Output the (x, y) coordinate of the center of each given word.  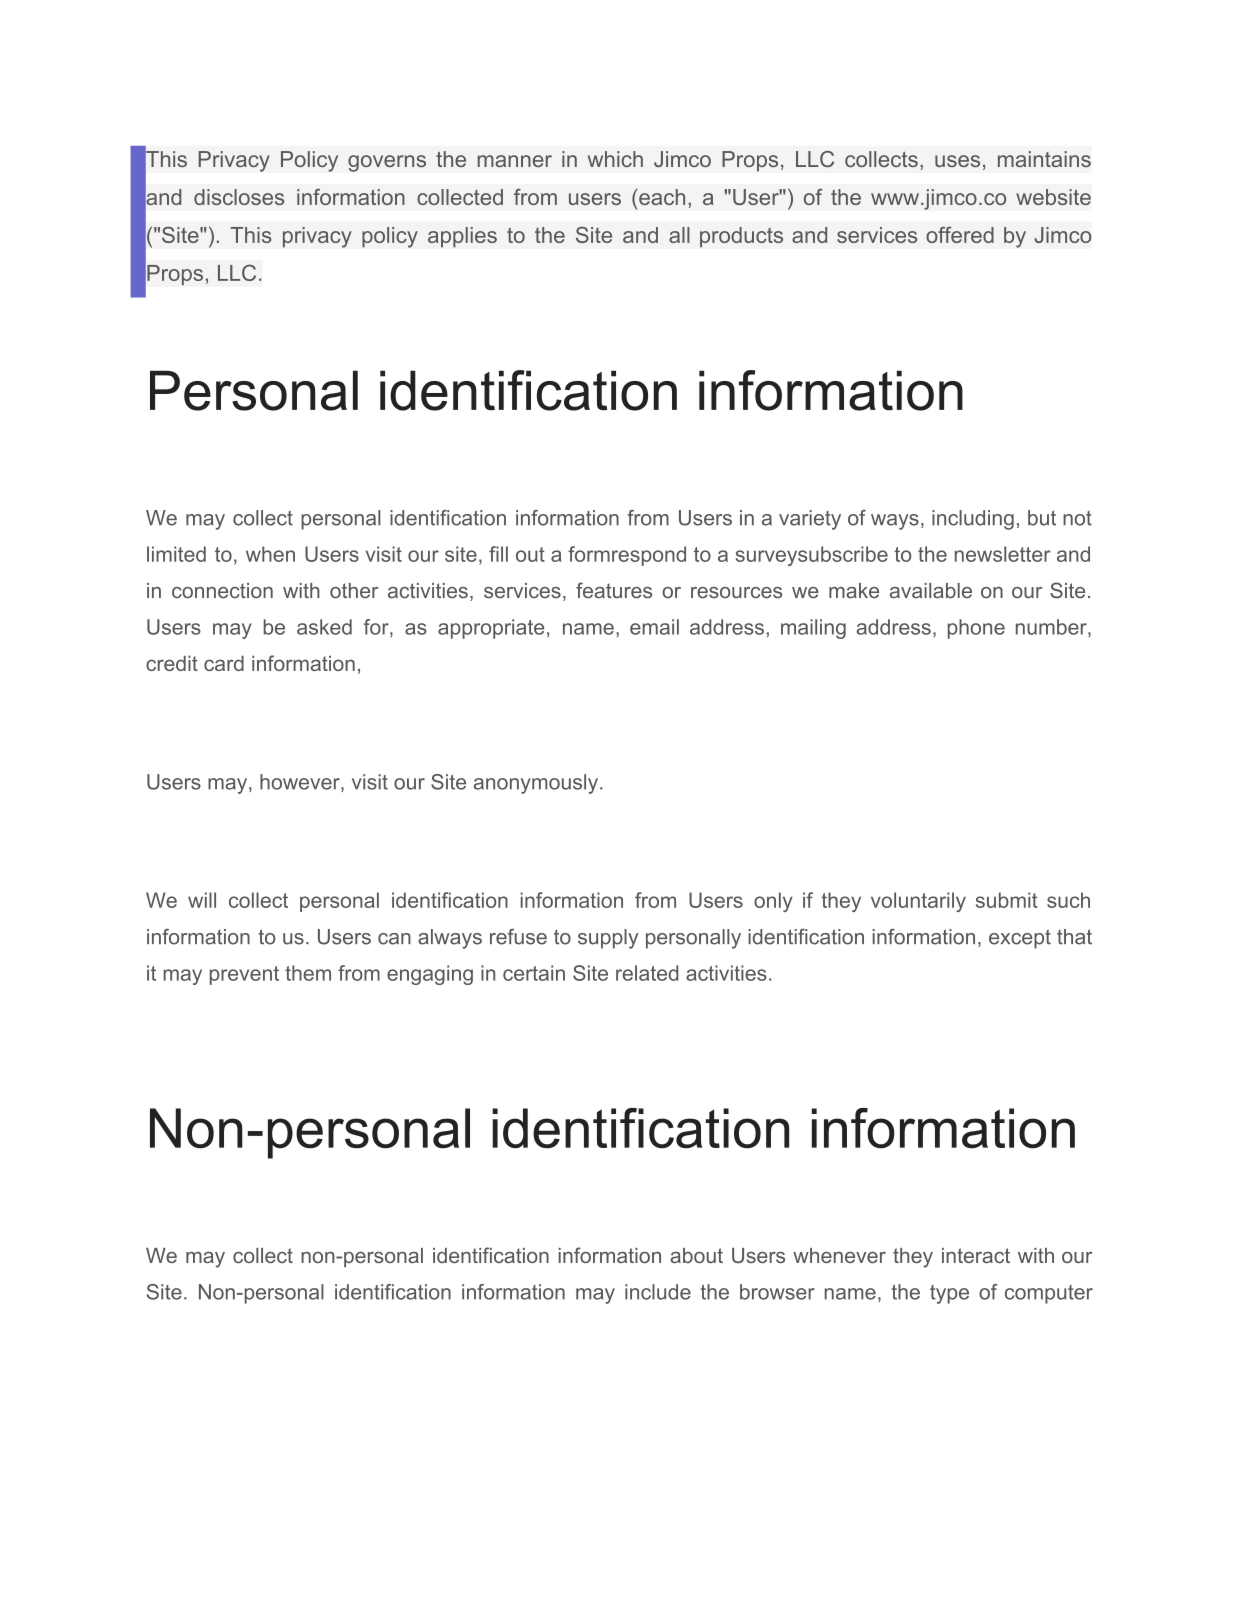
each (662, 197)
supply (608, 939)
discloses (239, 197)
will (202, 900)
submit (1007, 900)
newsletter (1003, 554)
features (614, 590)
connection (222, 591)
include (658, 1292)
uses (957, 161)
